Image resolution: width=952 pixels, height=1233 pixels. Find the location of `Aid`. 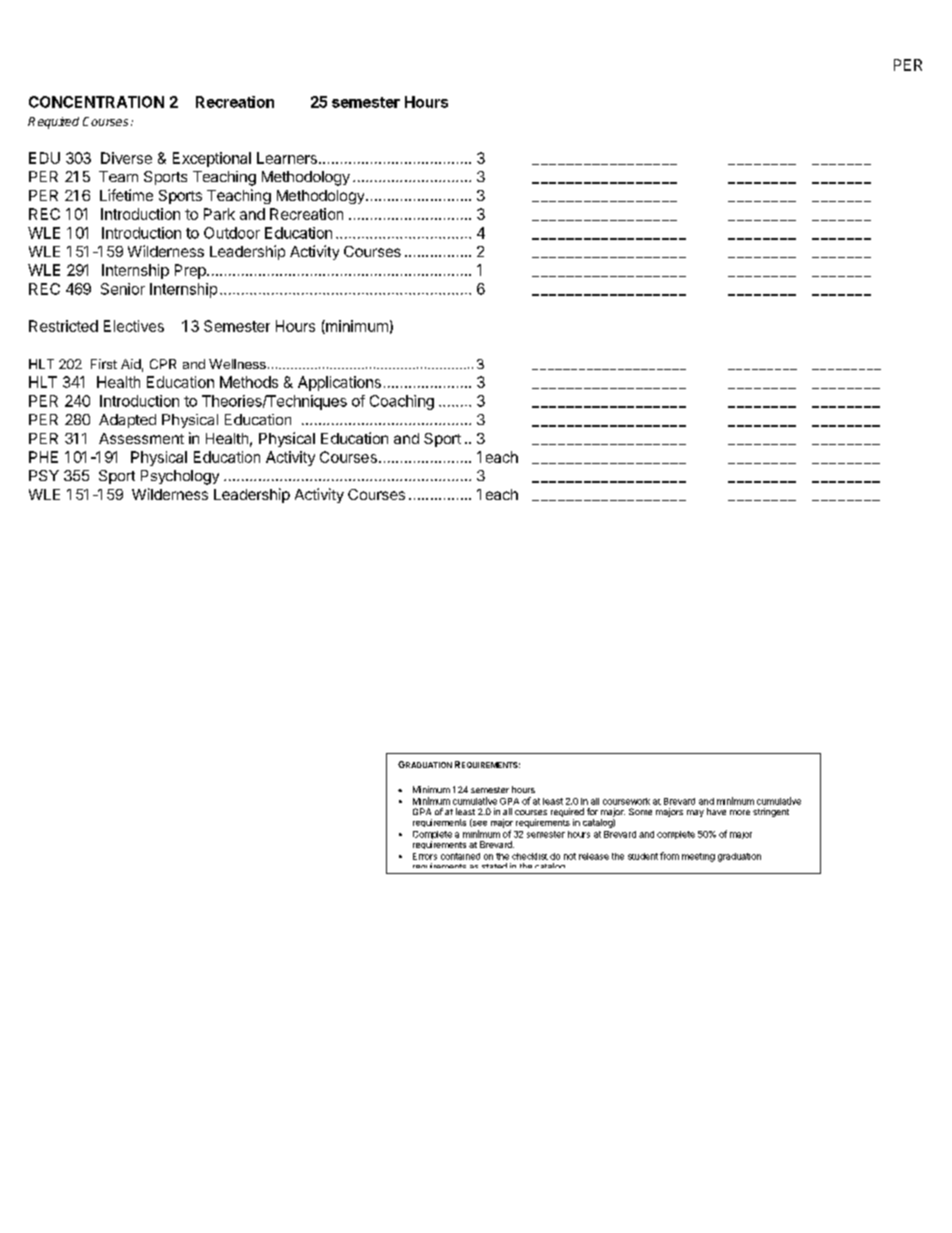

Aid is located at coordinates (131, 364).
